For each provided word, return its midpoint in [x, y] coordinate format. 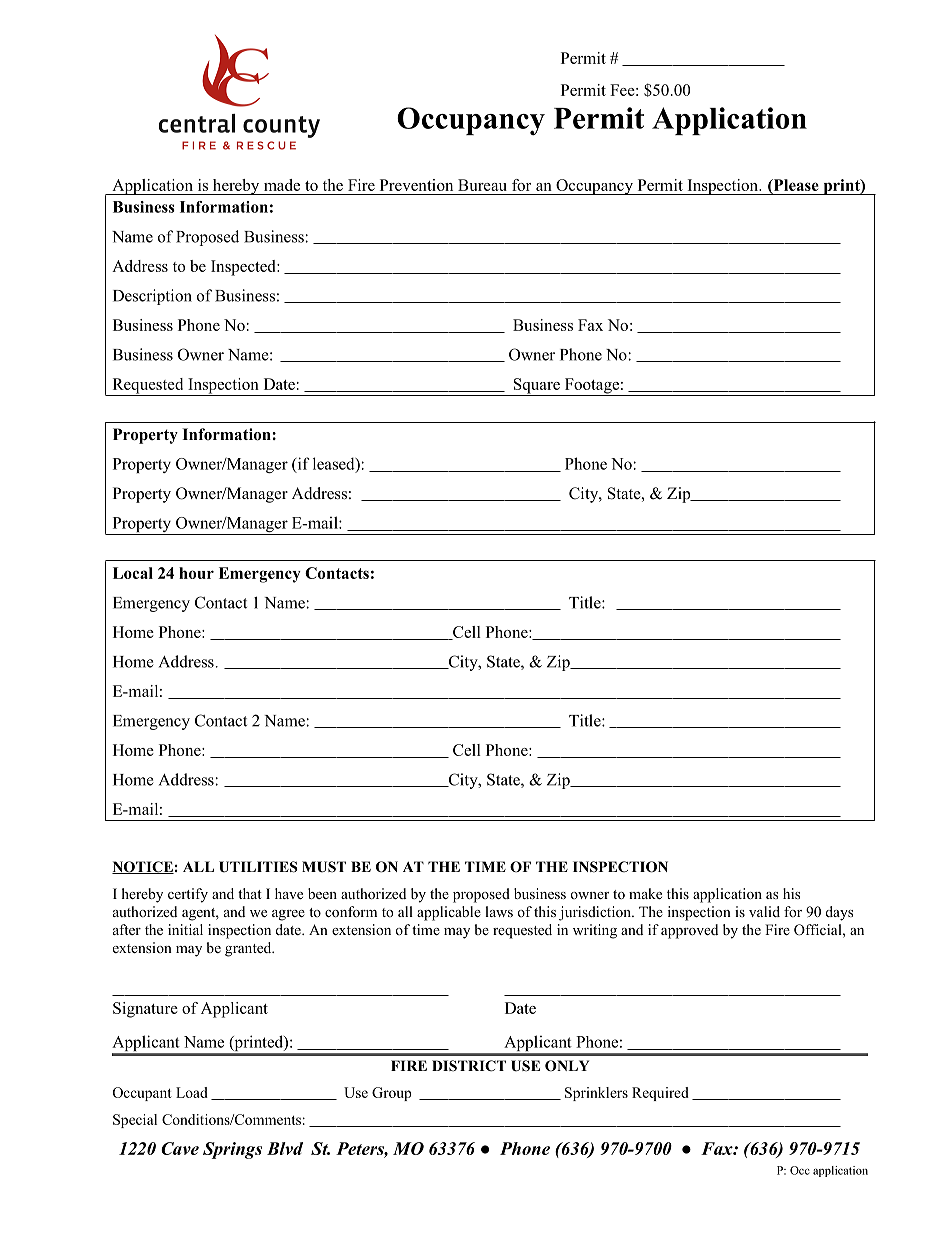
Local [133, 573]
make [645, 893]
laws [499, 911]
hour [196, 573]
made [282, 185]
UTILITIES [258, 867]
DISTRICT [469, 1066]
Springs [232, 1150]
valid [764, 911]
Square [536, 387]
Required [660, 1094]
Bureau [482, 185]
